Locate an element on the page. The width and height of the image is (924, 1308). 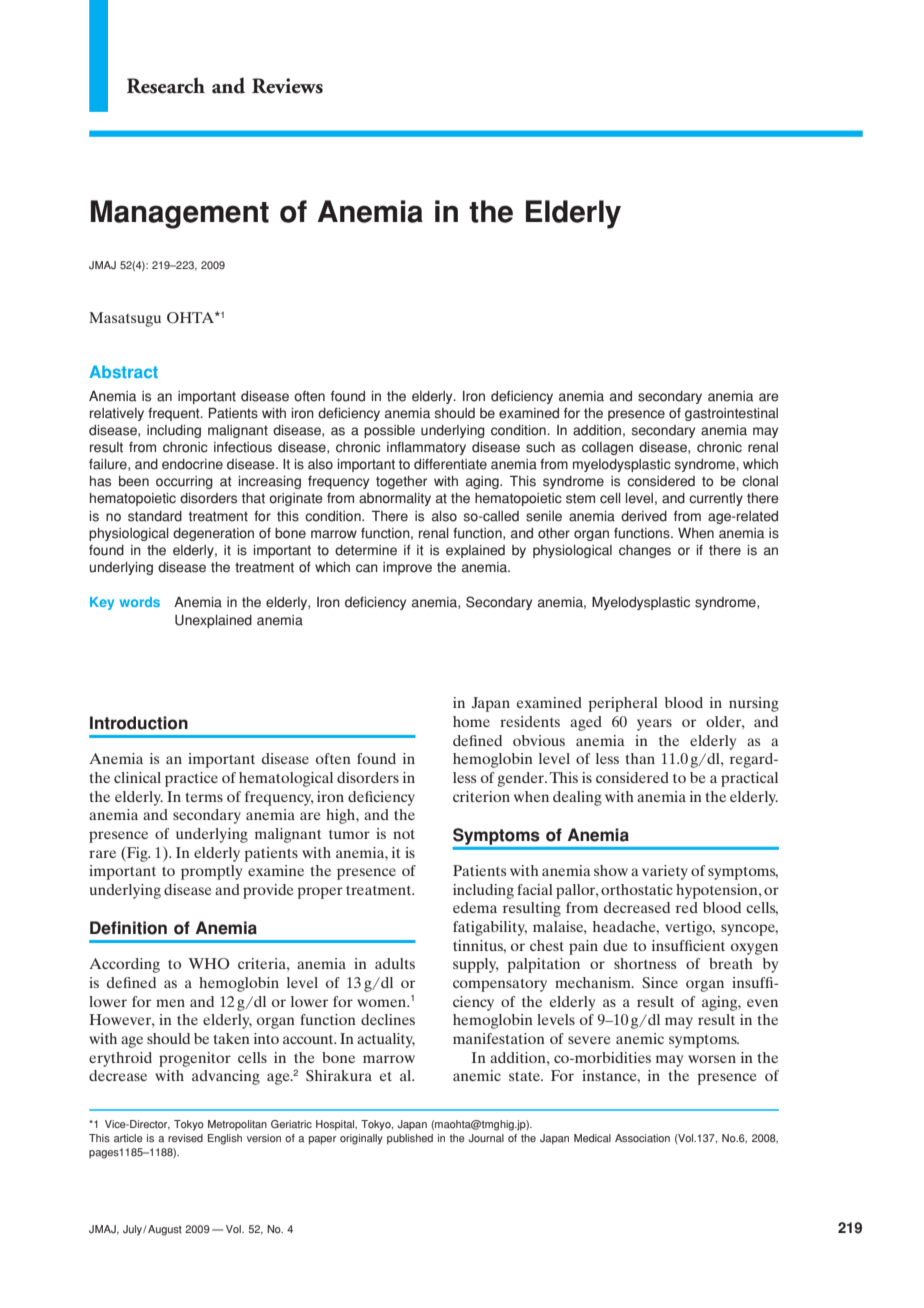
Abstract is located at coordinates (123, 371).
